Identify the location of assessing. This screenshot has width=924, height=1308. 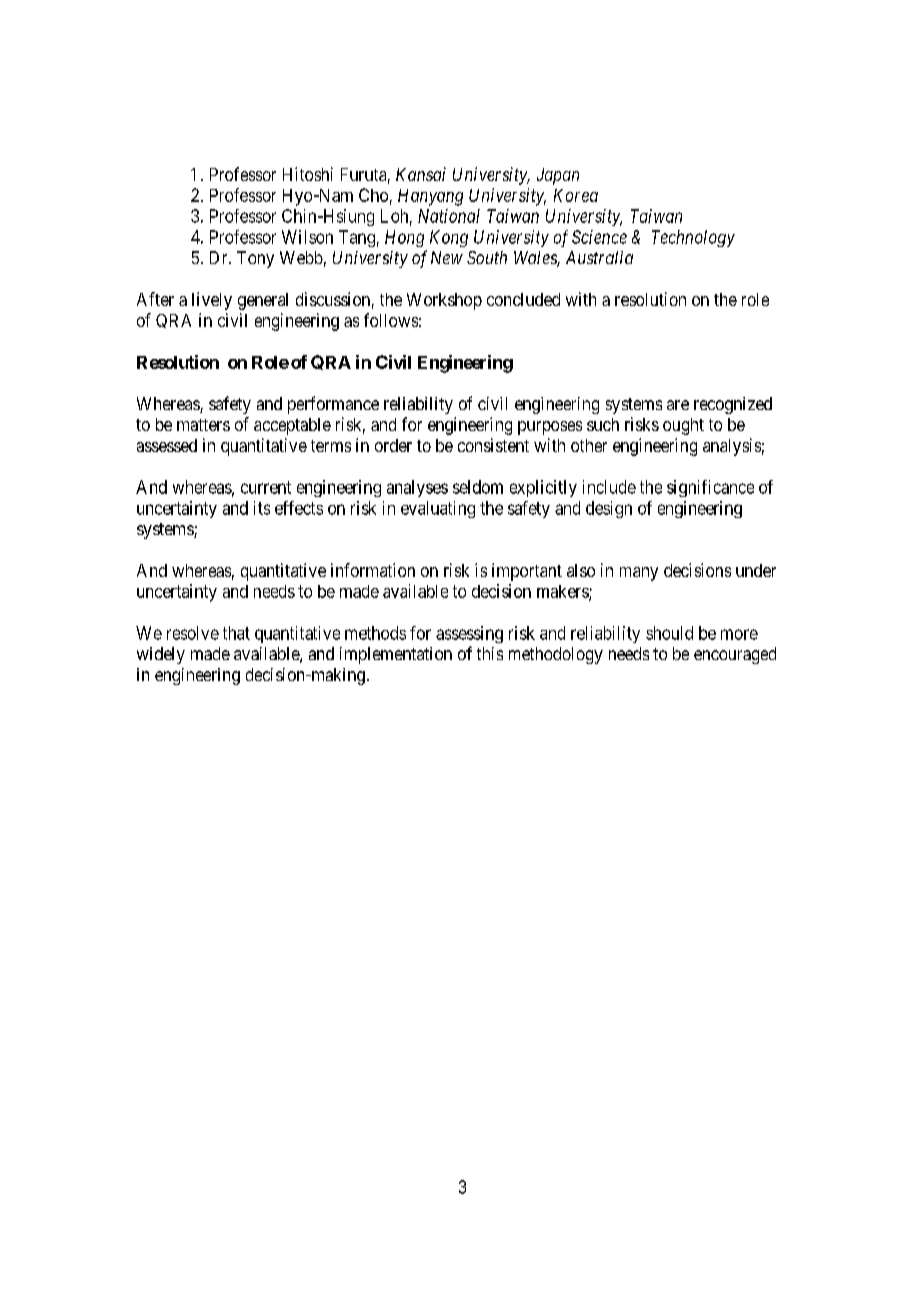
(469, 634).
